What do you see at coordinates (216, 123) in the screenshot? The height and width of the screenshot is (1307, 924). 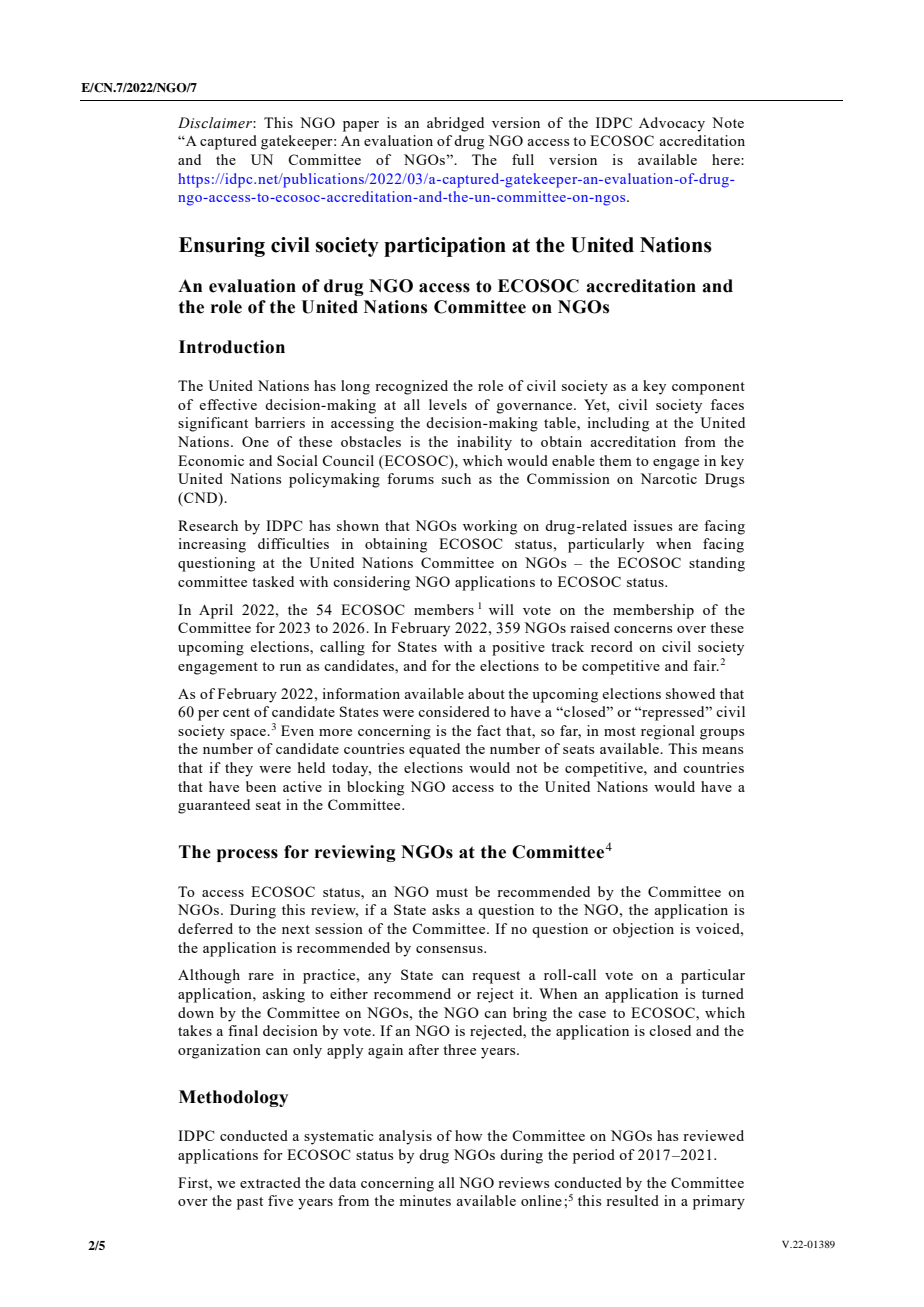 I see `Disclaimer` at bounding box center [216, 123].
